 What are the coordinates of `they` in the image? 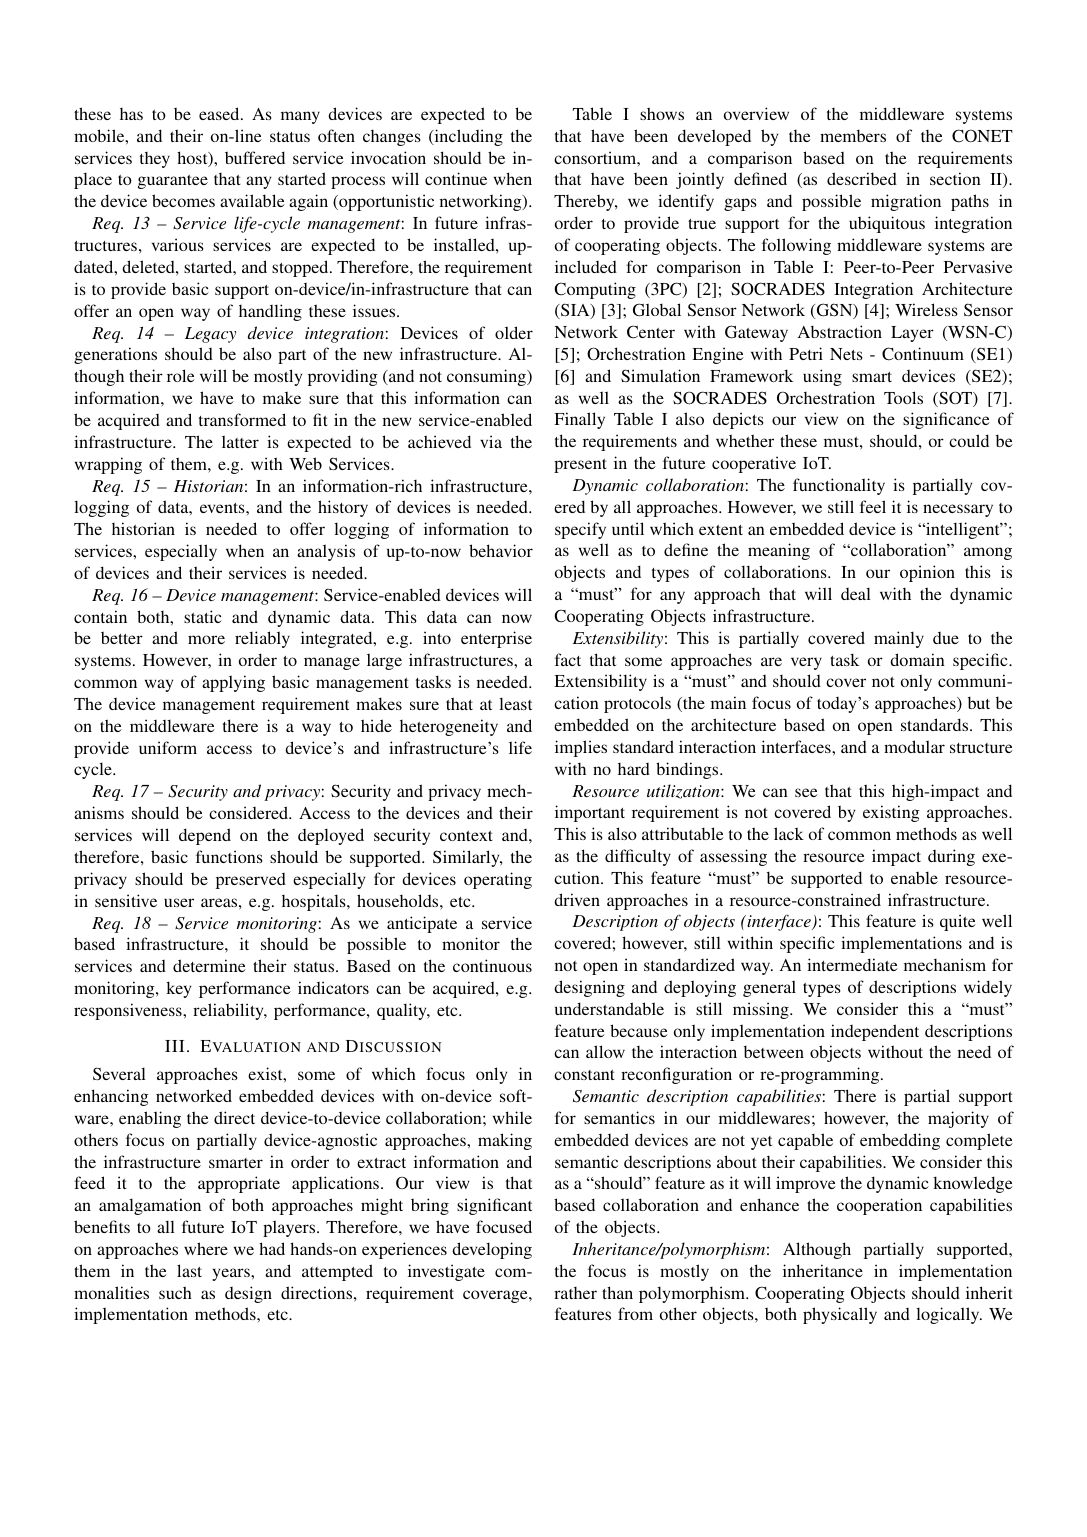 It's located at (155, 160).
